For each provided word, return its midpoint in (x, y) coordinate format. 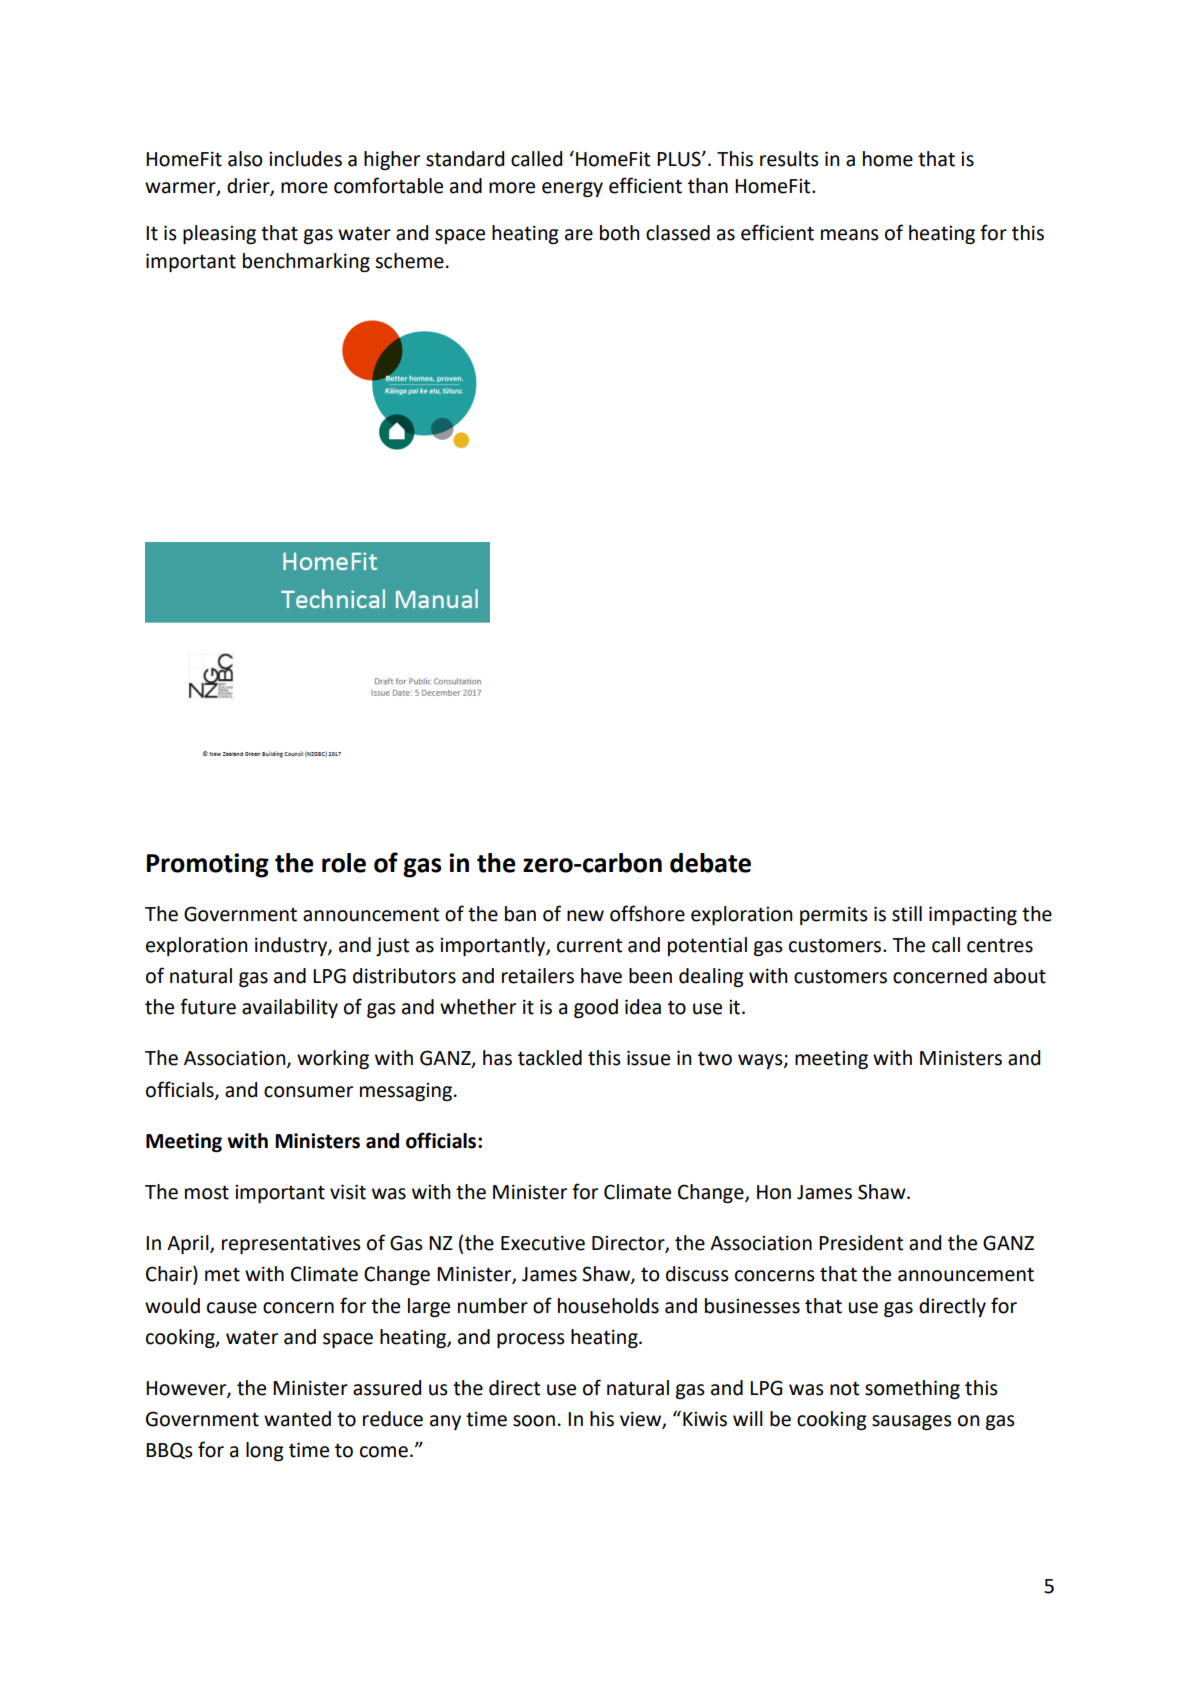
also (245, 159)
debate (710, 863)
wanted (297, 1419)
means (850, 235)
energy (572, 189)
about (1020, 976)
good (596, 1008)
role (344, 863)
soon (534, 1421)
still (907, 914)
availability (290, 1008)
